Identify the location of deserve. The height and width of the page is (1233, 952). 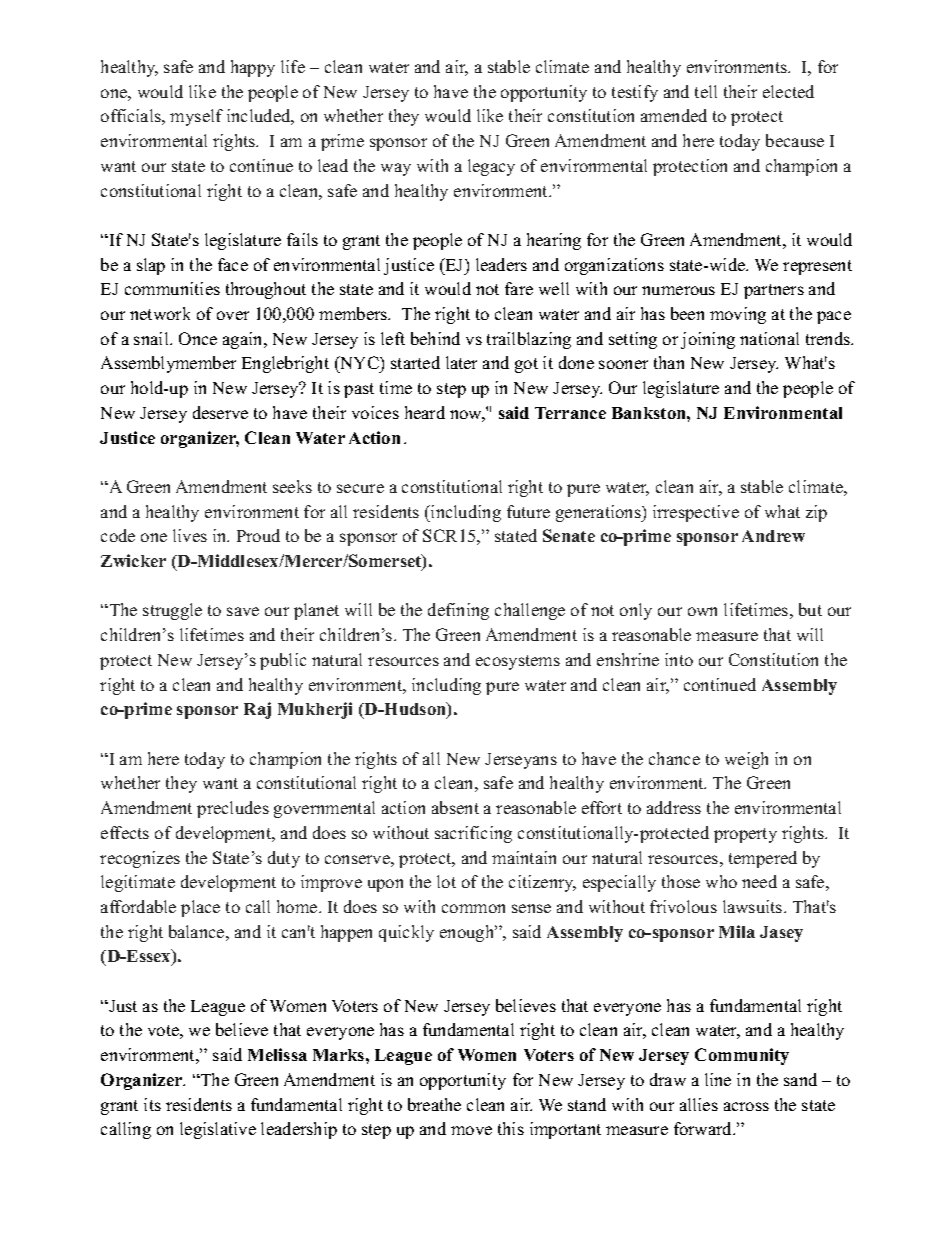
(220, 412).
